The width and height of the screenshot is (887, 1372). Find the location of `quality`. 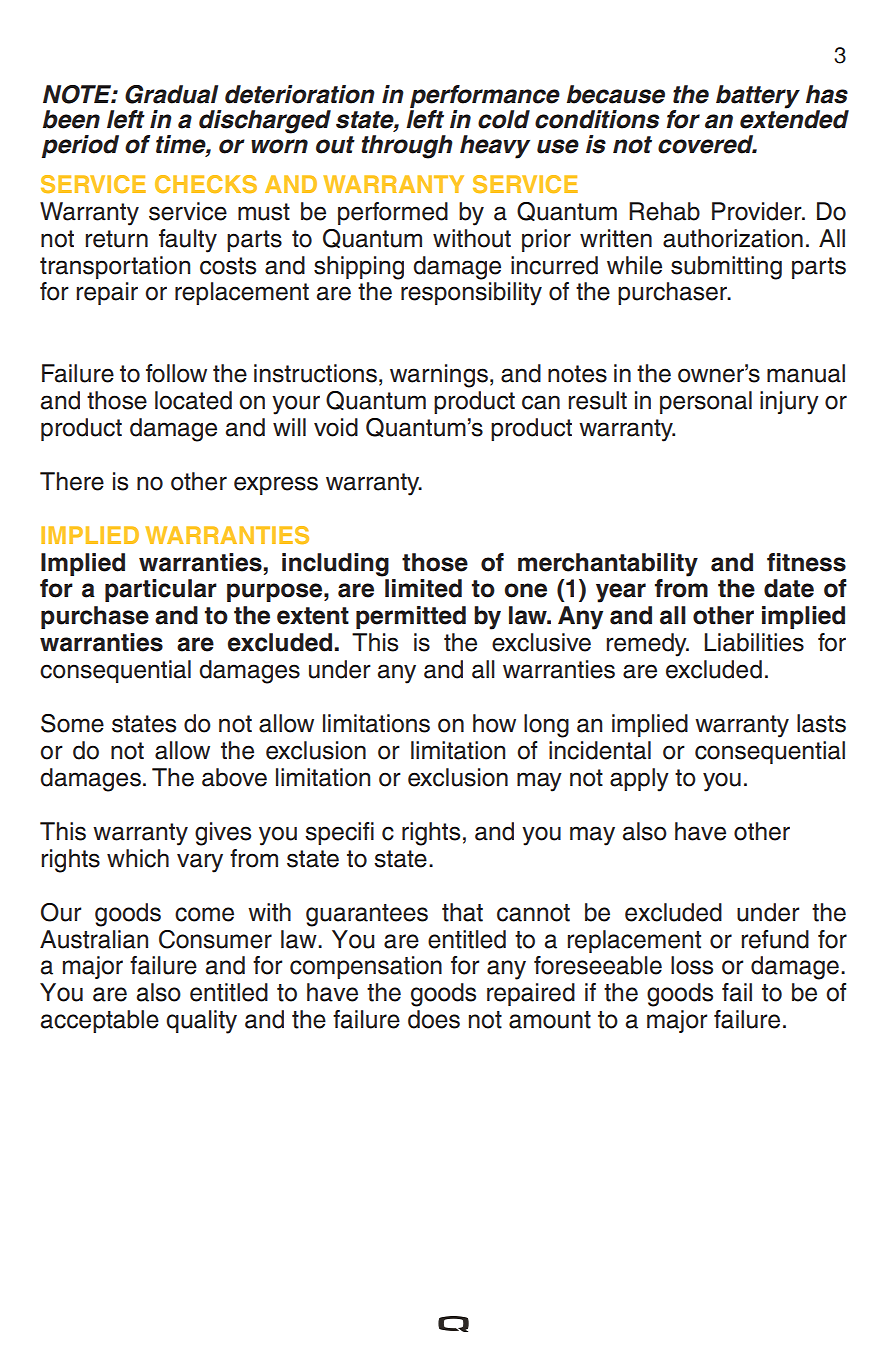

quality is located at coordinates (201, 1022).
